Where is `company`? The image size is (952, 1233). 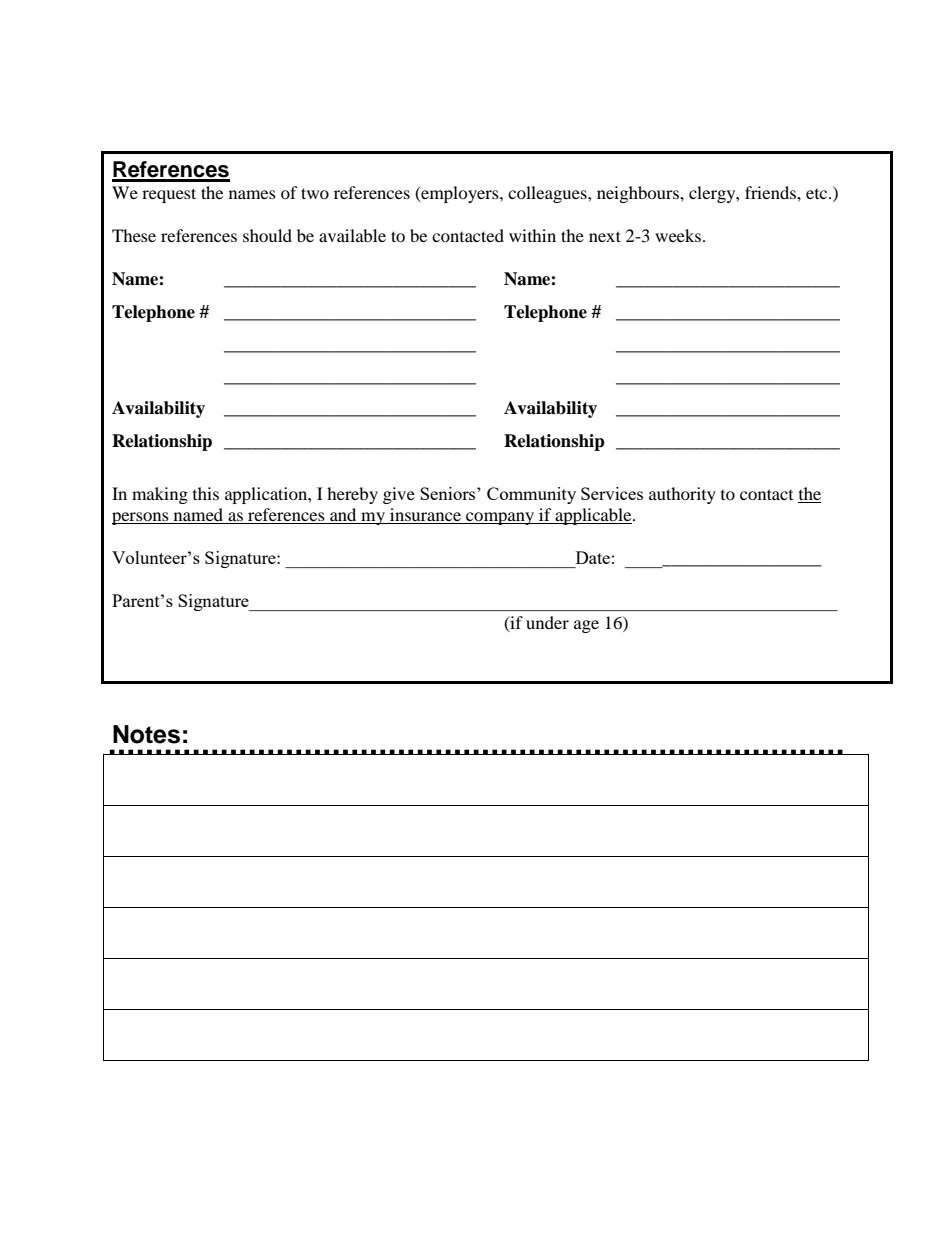
company is located at coordinates (500, 518).
